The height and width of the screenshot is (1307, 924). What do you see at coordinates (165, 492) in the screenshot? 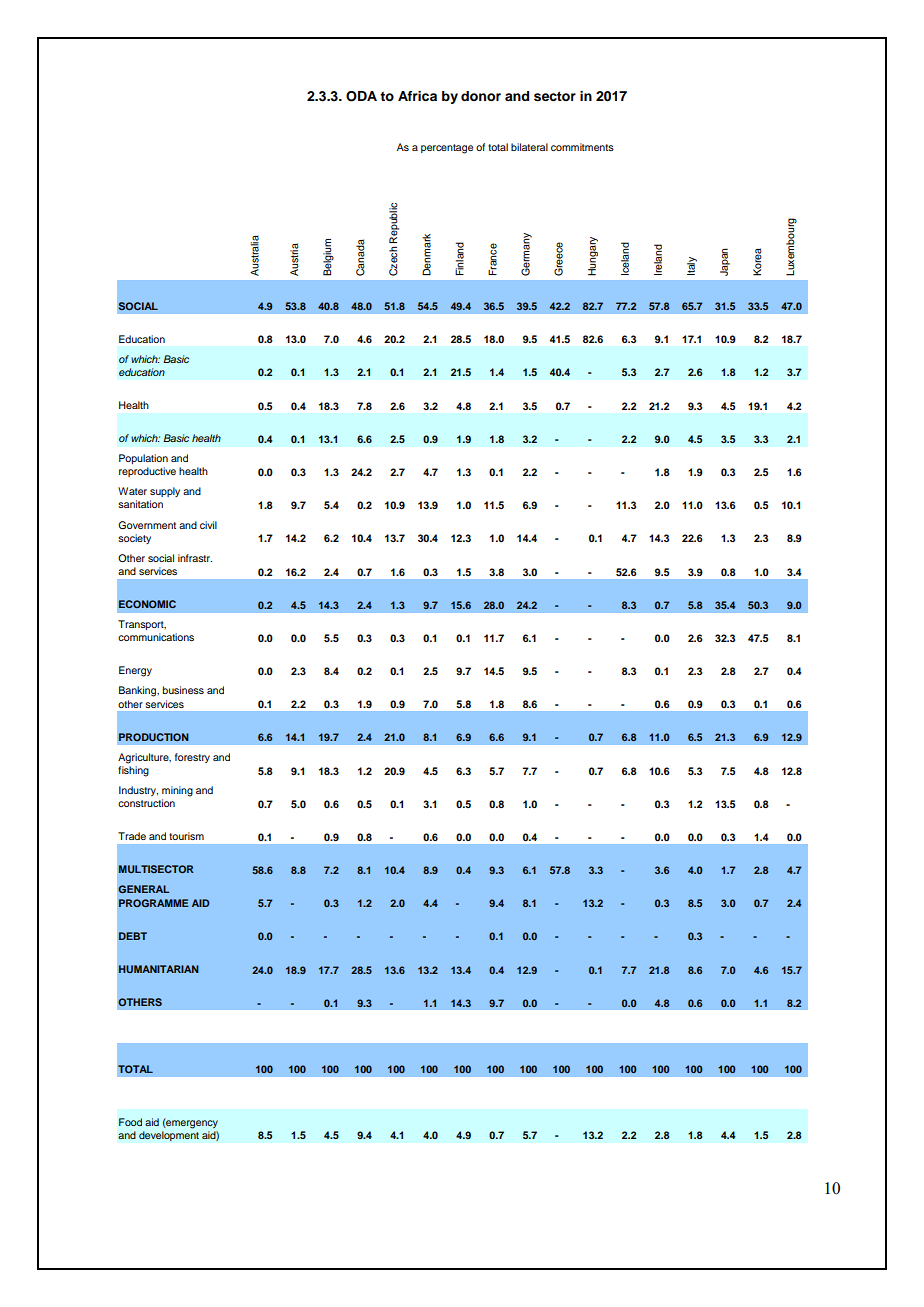
I see `supply` at bounding box center [165, 492].
